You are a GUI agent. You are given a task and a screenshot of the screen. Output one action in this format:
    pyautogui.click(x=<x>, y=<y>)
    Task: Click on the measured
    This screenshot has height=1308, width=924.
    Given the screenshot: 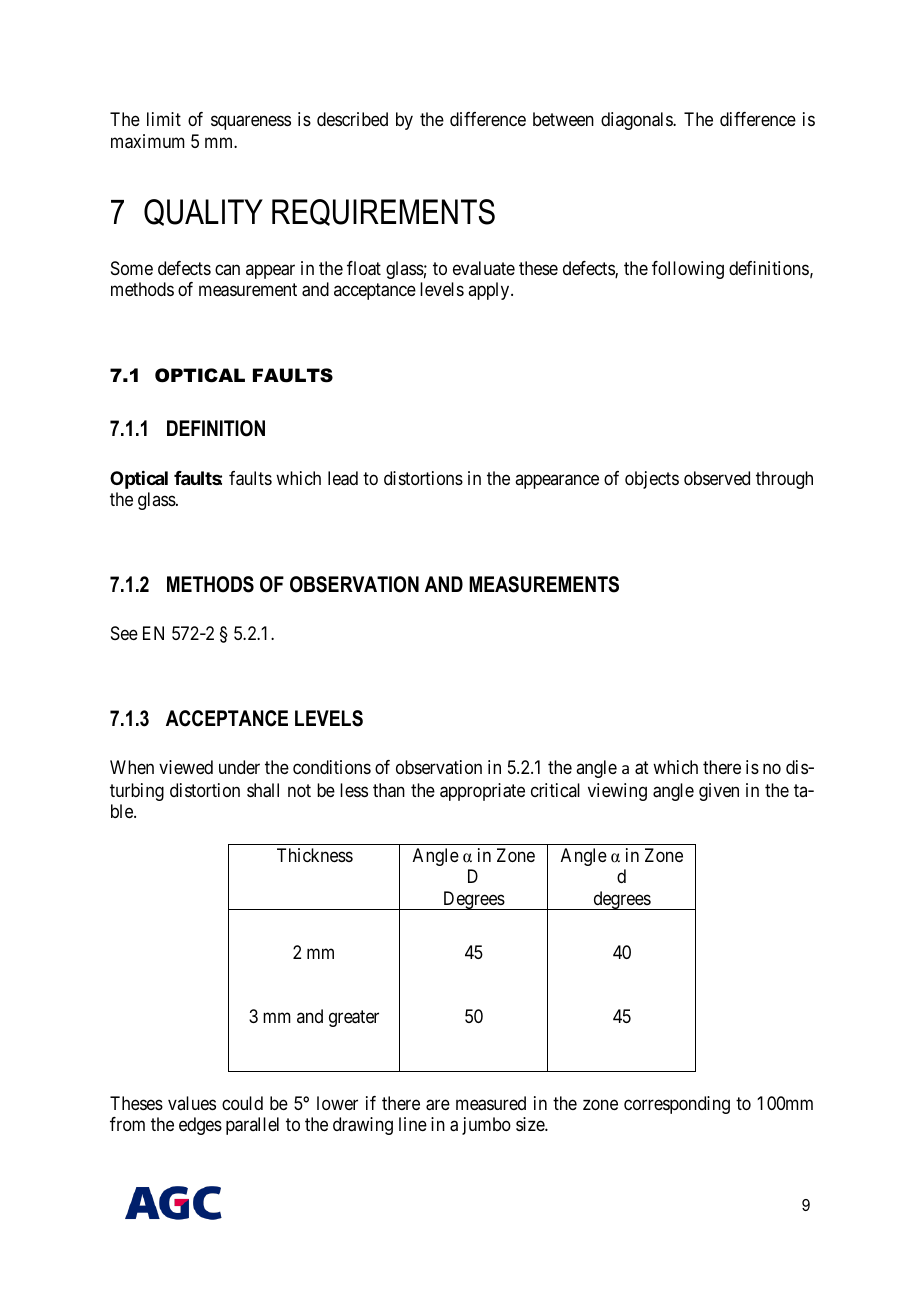 What is the action you would take?
    pyautogui.click(x=491, y=1103)
